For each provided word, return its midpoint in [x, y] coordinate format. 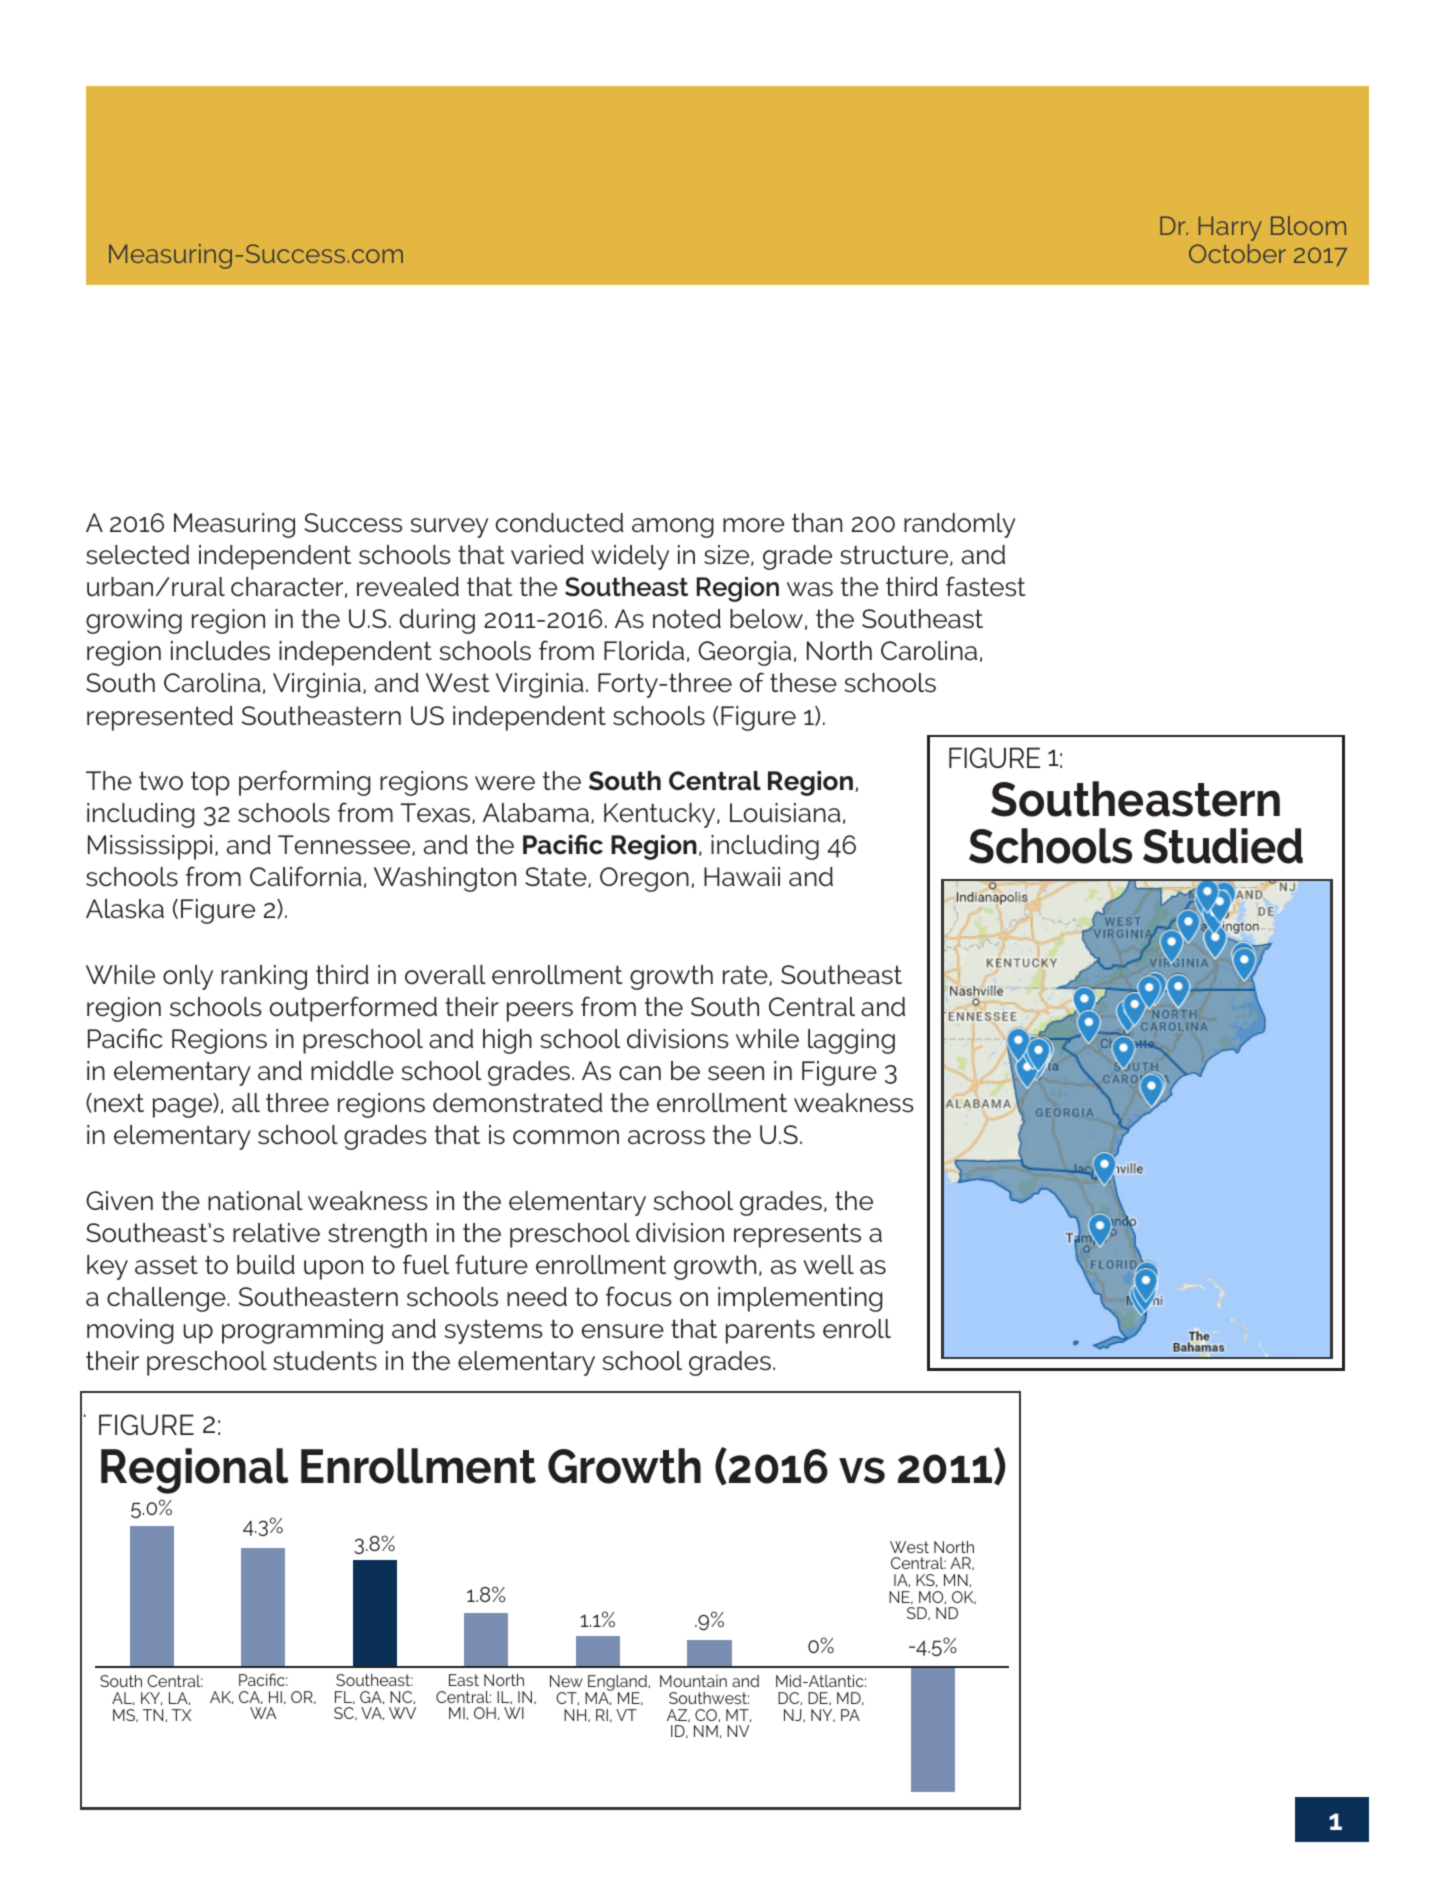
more [753, 525]
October [1237, 253]
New [566, 1681]
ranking [264, 977]
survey [449, 528]
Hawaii [742, 877]
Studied [1223, 846]
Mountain [693, 1681]
